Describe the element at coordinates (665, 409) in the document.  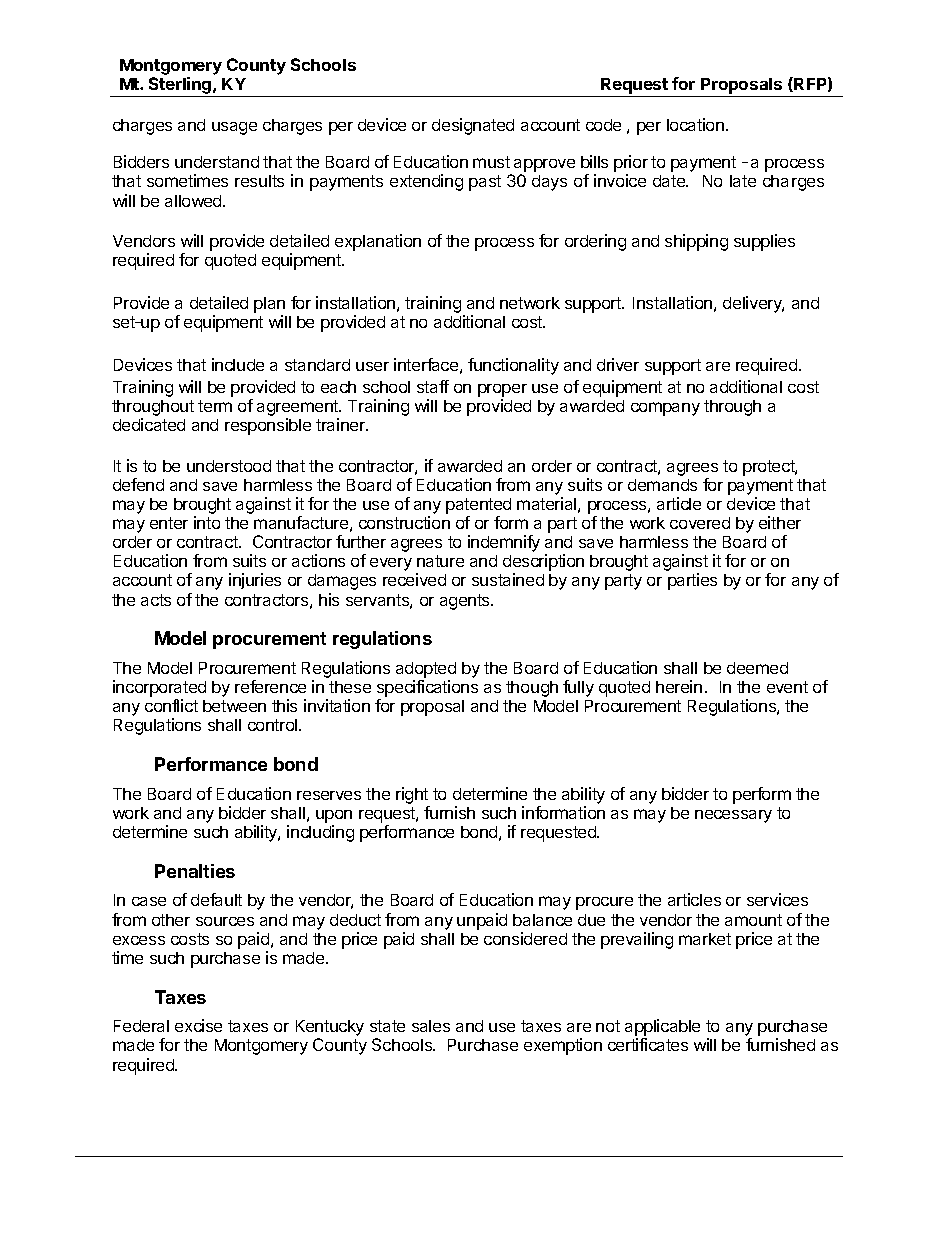
I see `company` at that location.
